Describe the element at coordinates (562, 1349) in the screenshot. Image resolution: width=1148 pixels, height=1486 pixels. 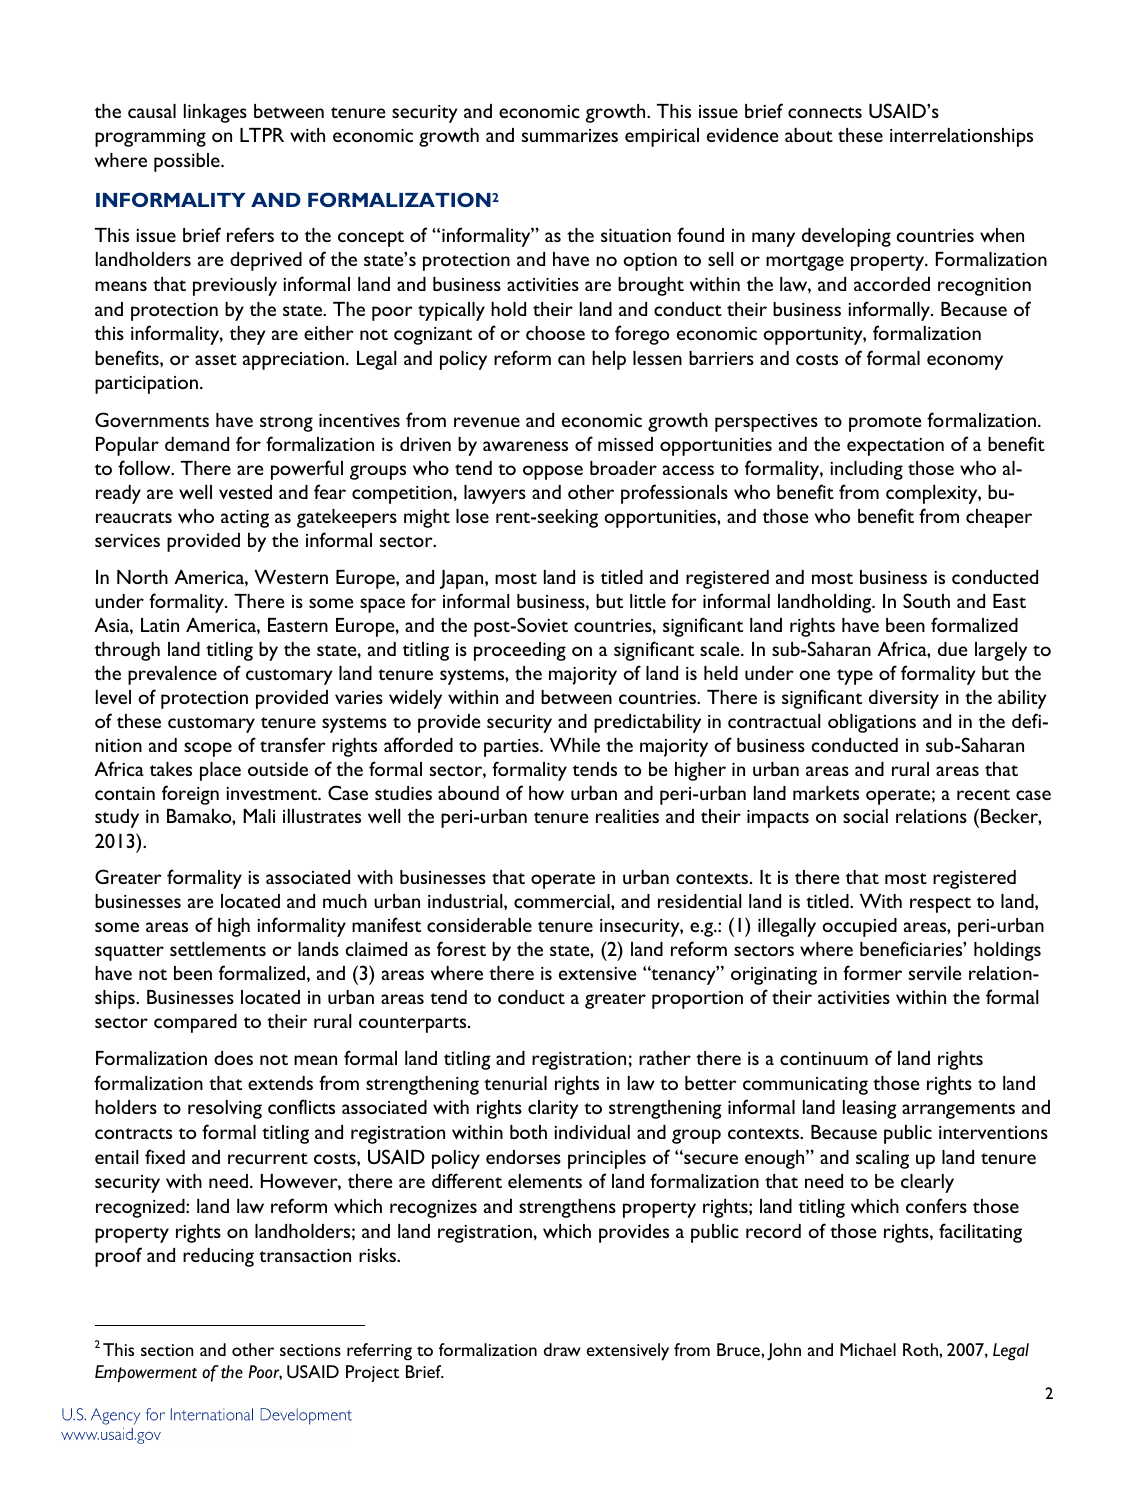
I see `draw` at that location.
